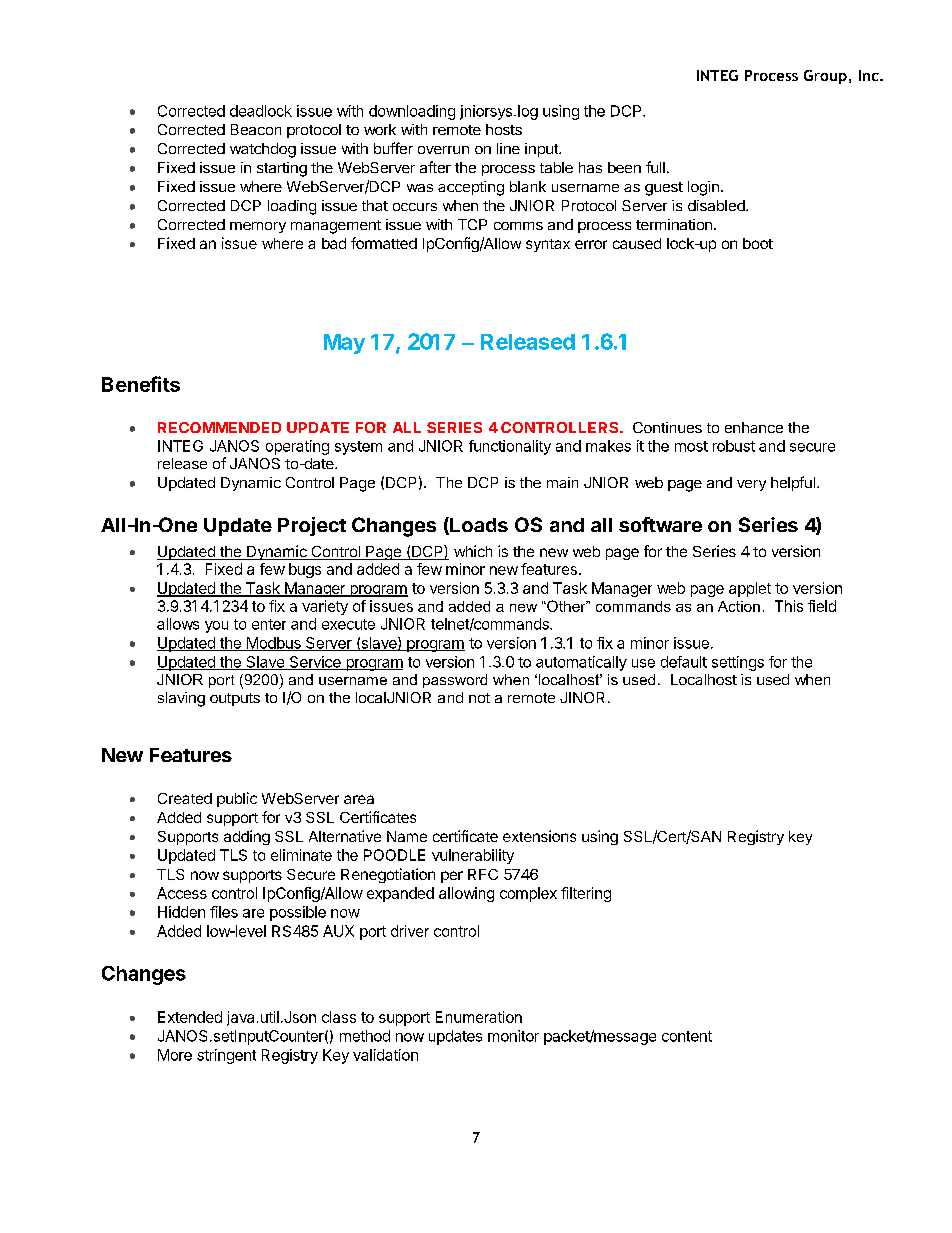 The image size is (952, 1233). What do you see at coordinates (216, 627) in the screenshot?
I see `you` at bounding box center [216, 627].
